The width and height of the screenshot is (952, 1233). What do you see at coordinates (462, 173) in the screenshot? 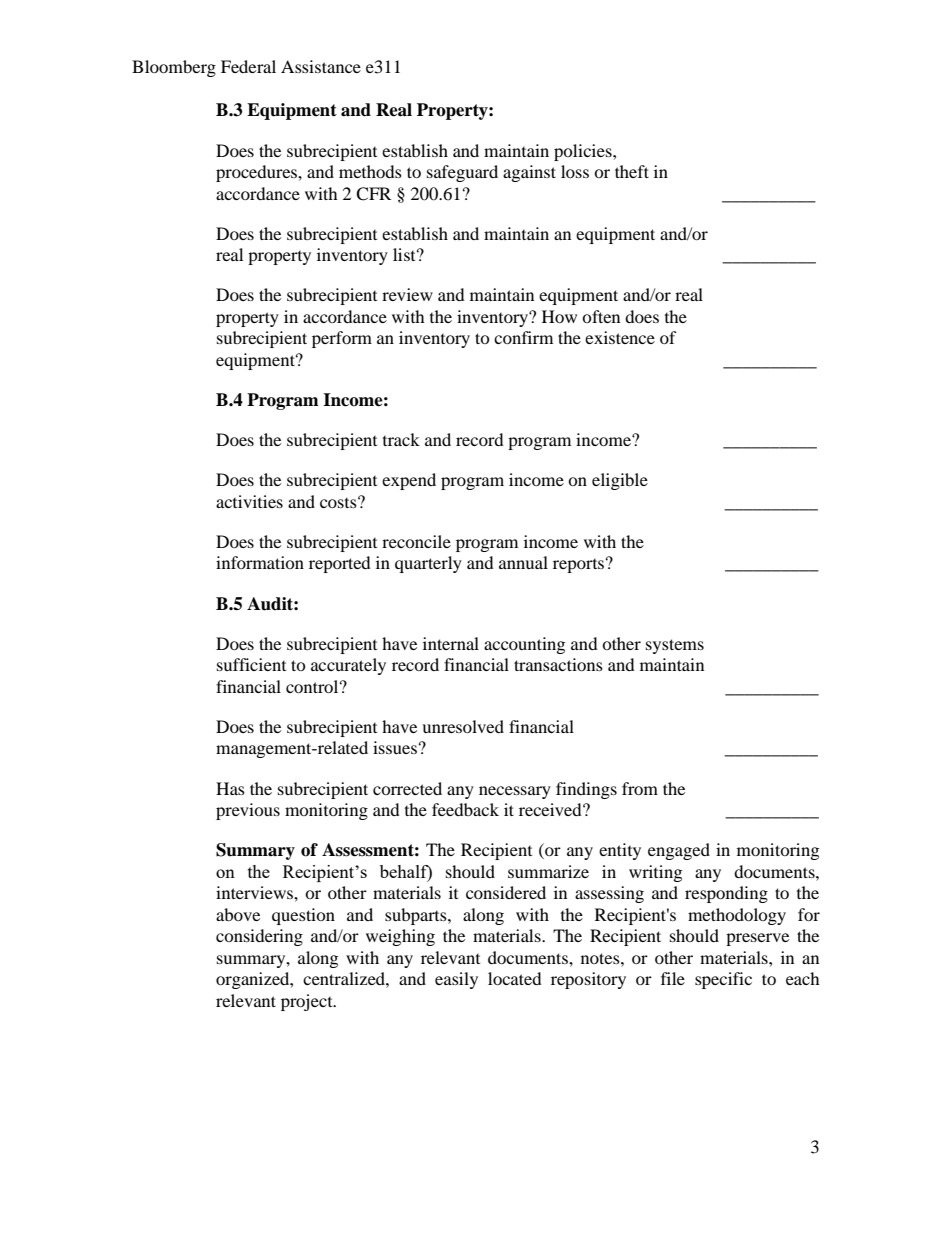
I see `safeguard` at bounding box center [462, 173].
